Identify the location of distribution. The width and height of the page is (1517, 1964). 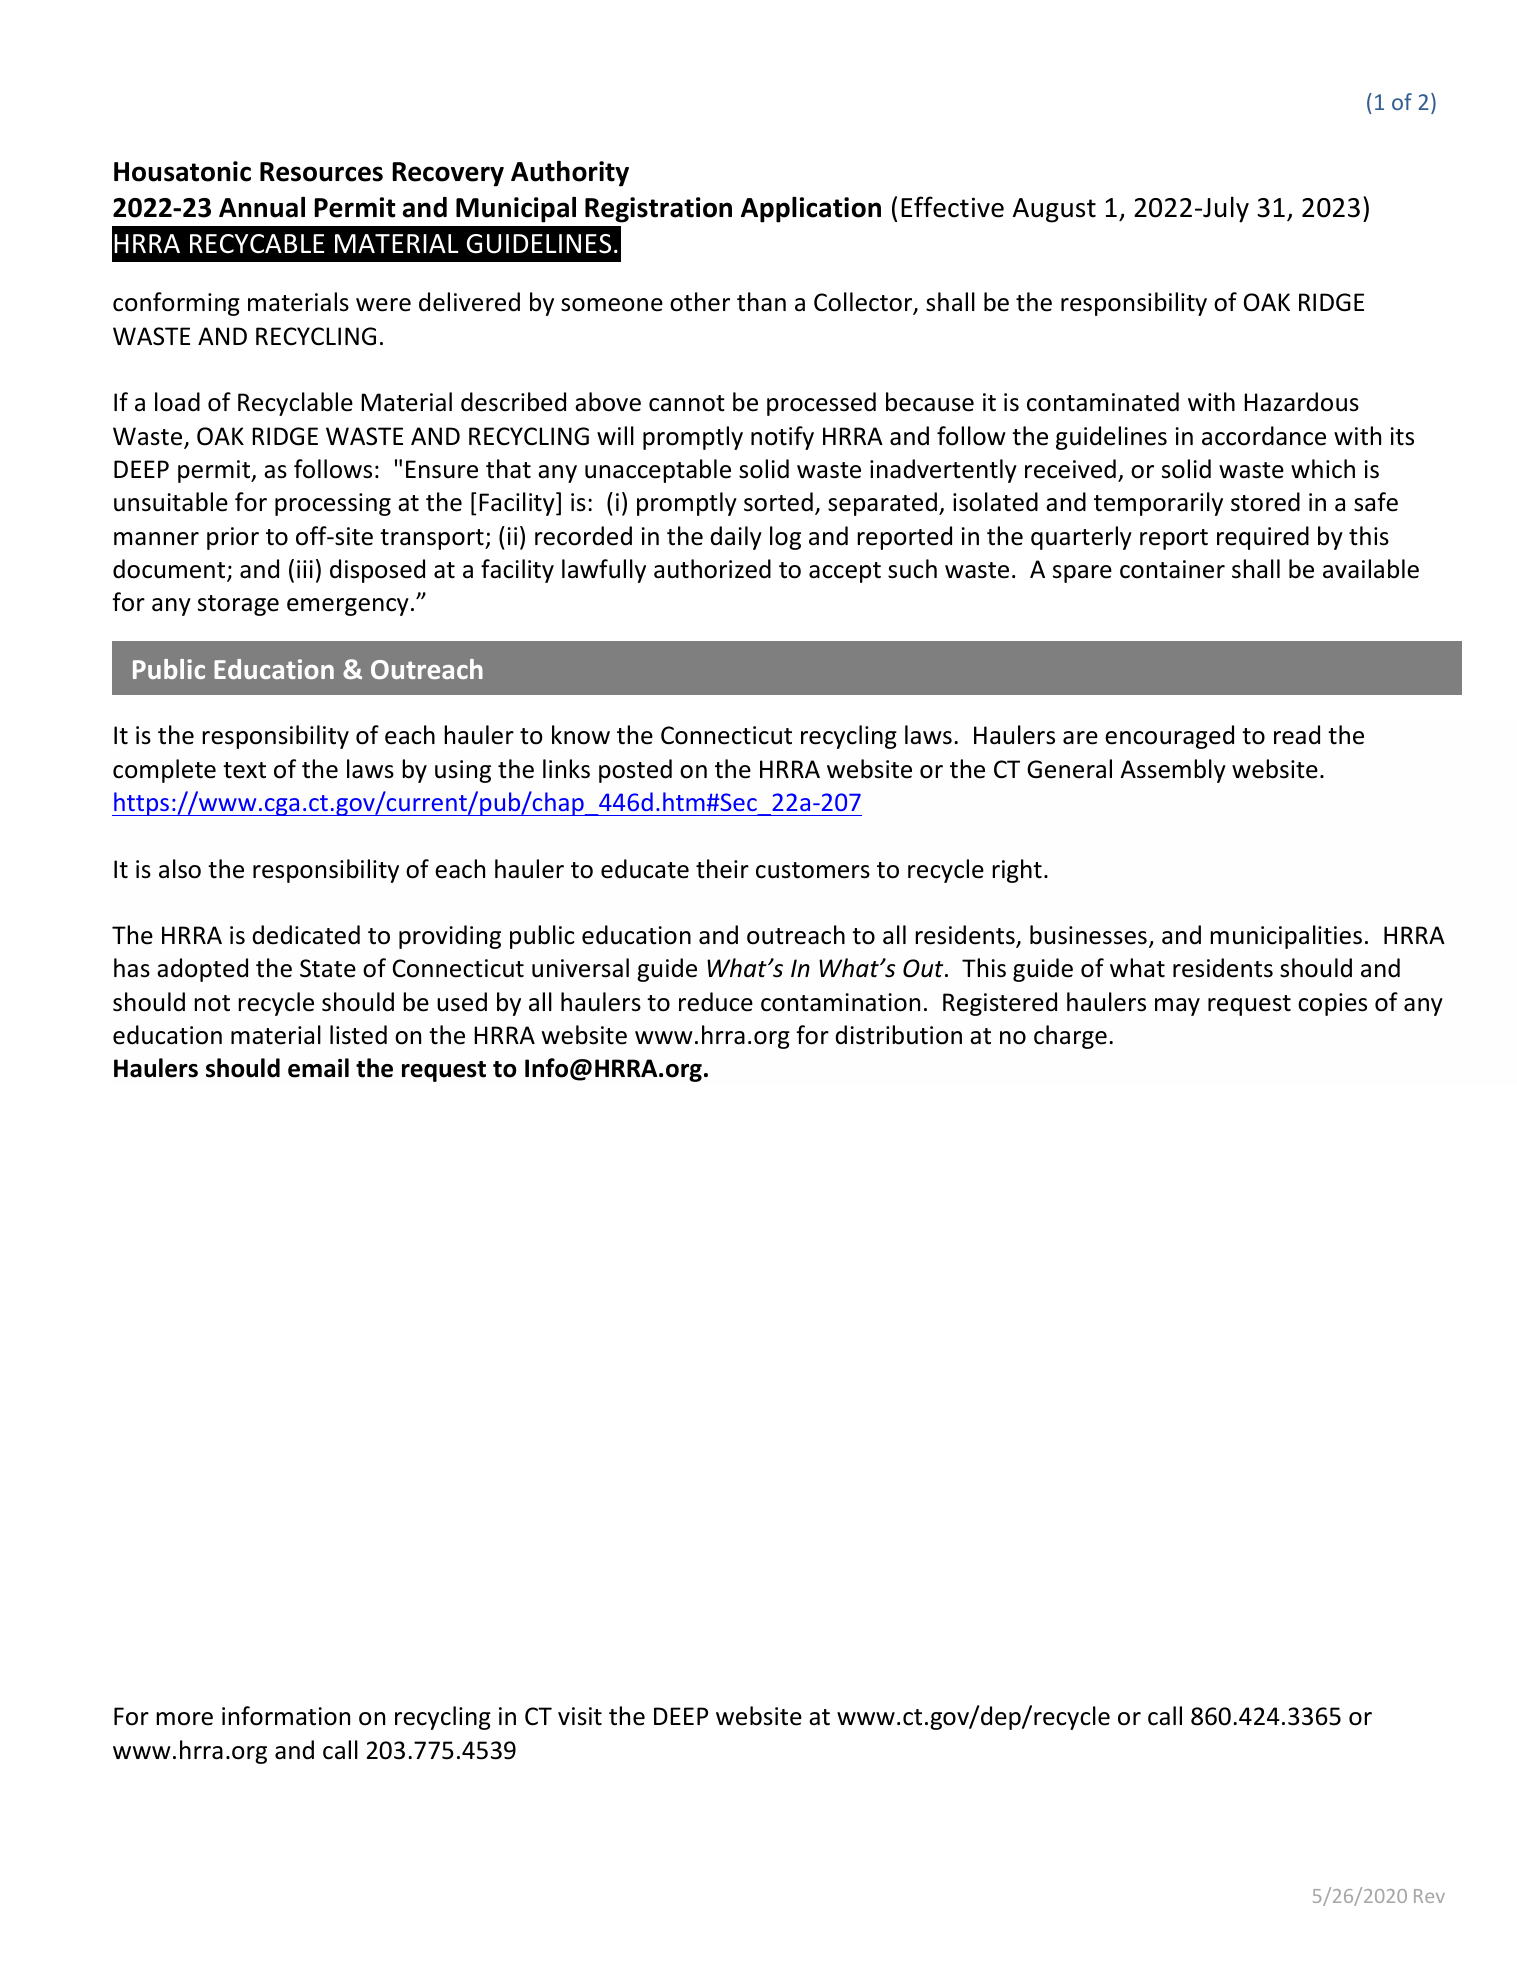
(898, 1035).
